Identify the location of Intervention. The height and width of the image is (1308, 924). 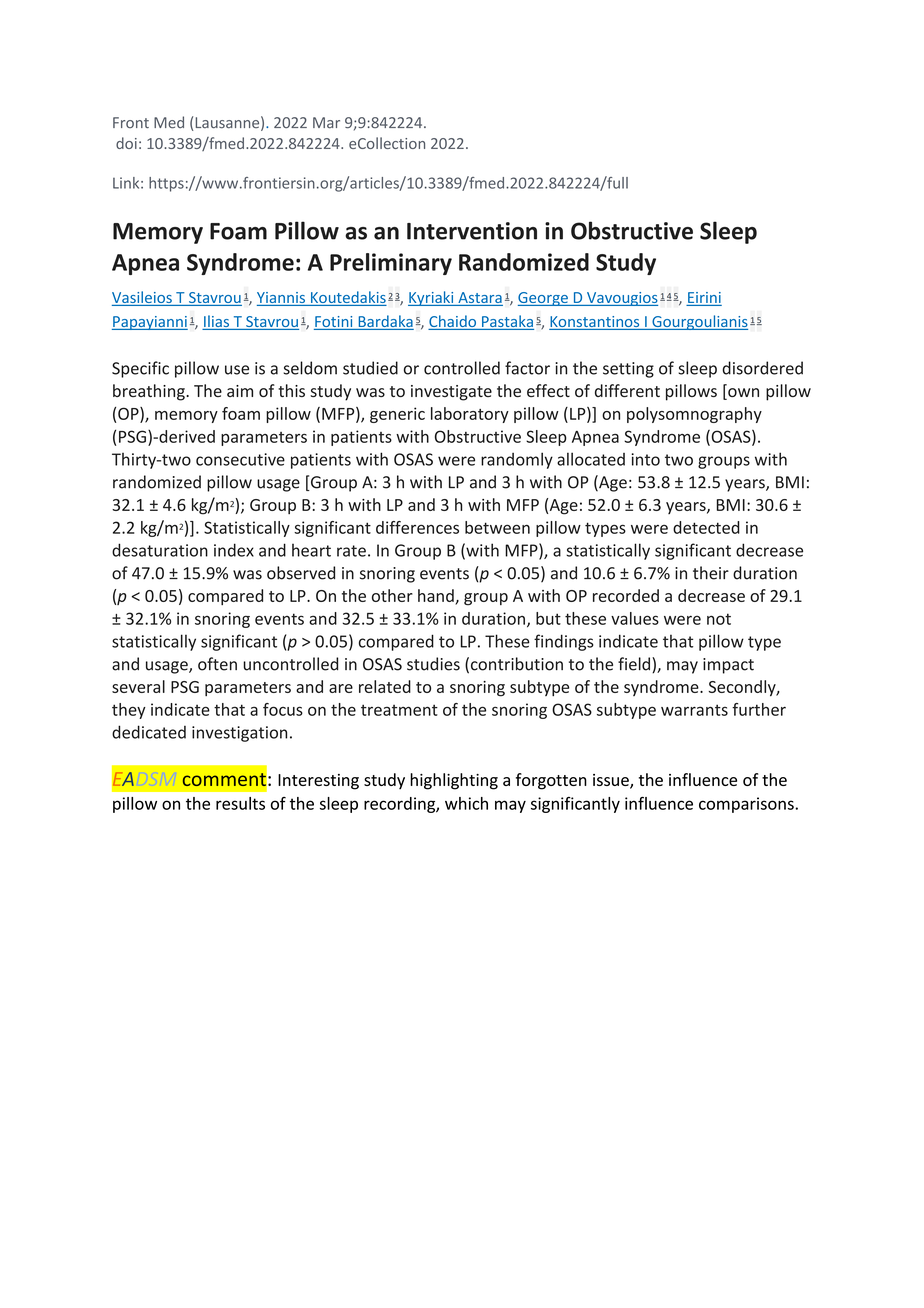
(472, 231).
